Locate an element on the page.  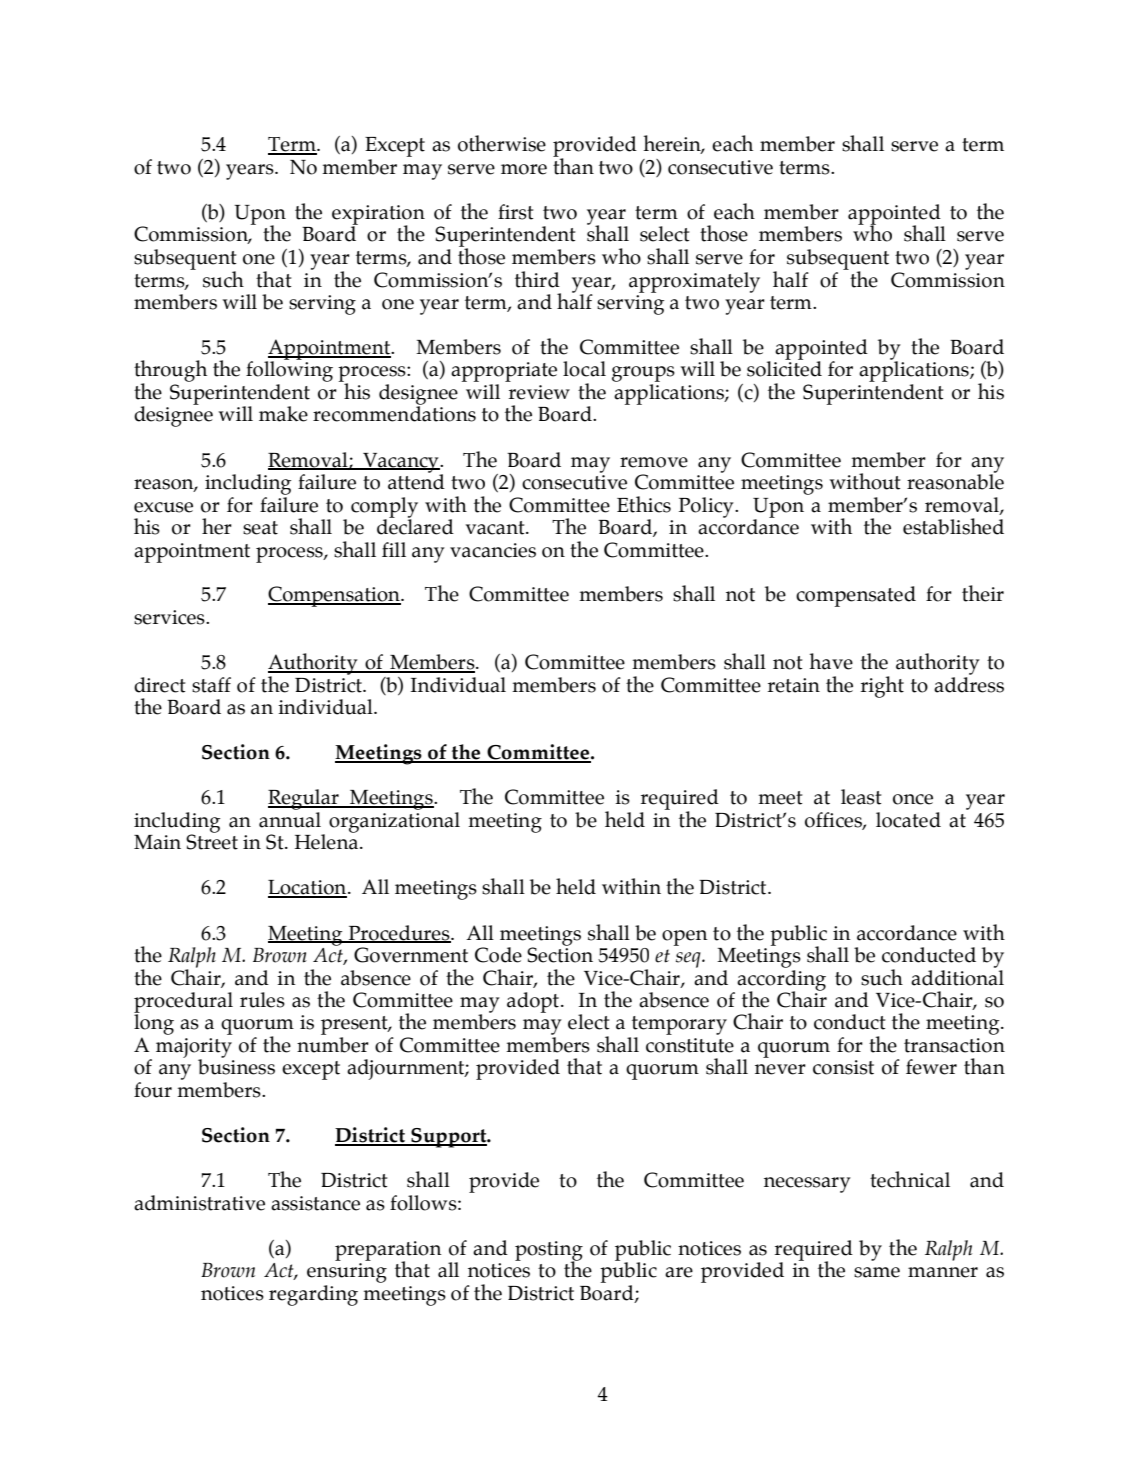
seat is located at coordinates (260, 528).
